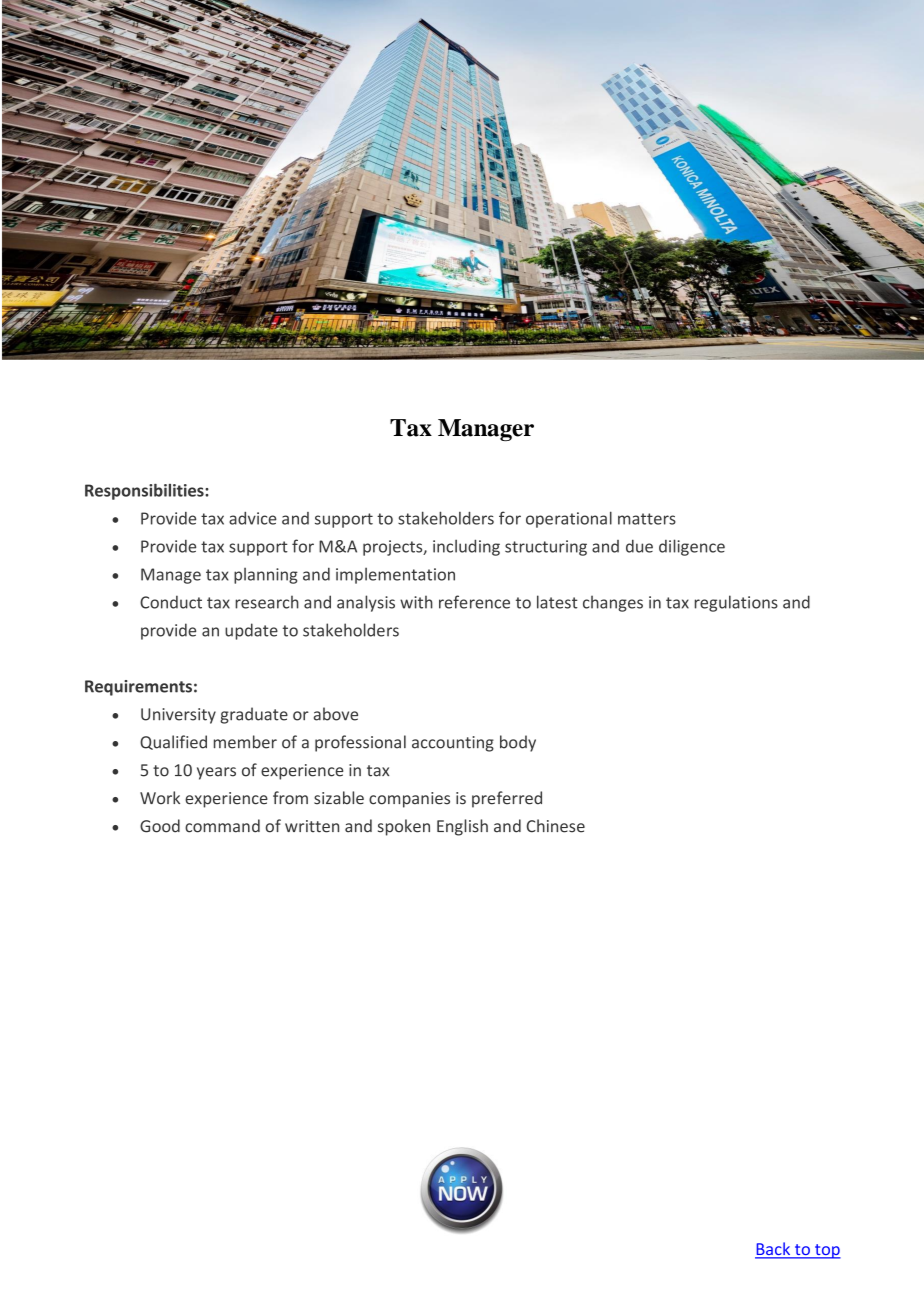 The image size is (924, 1308). Describe the element at coordinates (466, 547) in the page. I see `including` at that location.
